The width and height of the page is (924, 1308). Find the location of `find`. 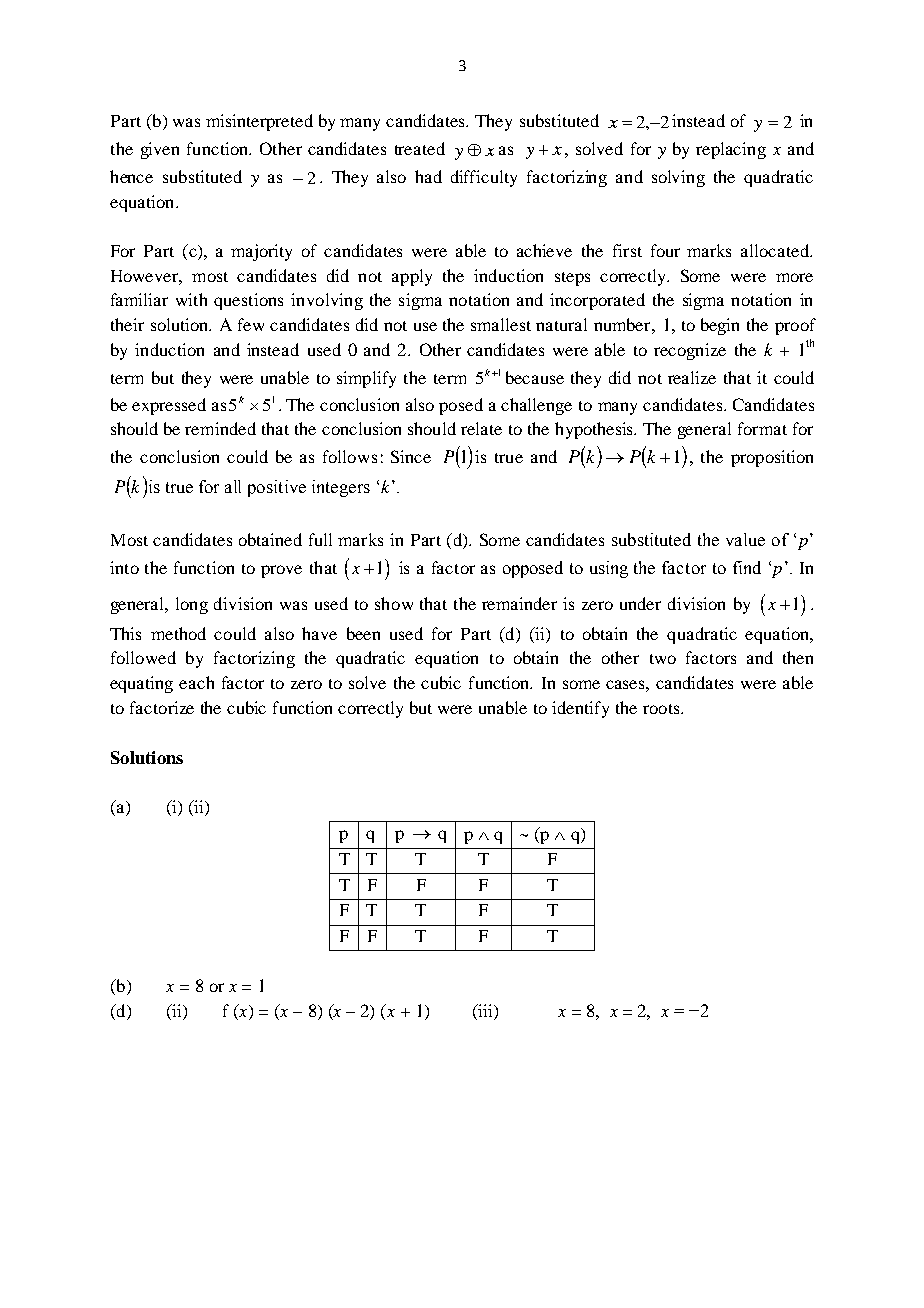

find is located at coordinates (747, 567).
